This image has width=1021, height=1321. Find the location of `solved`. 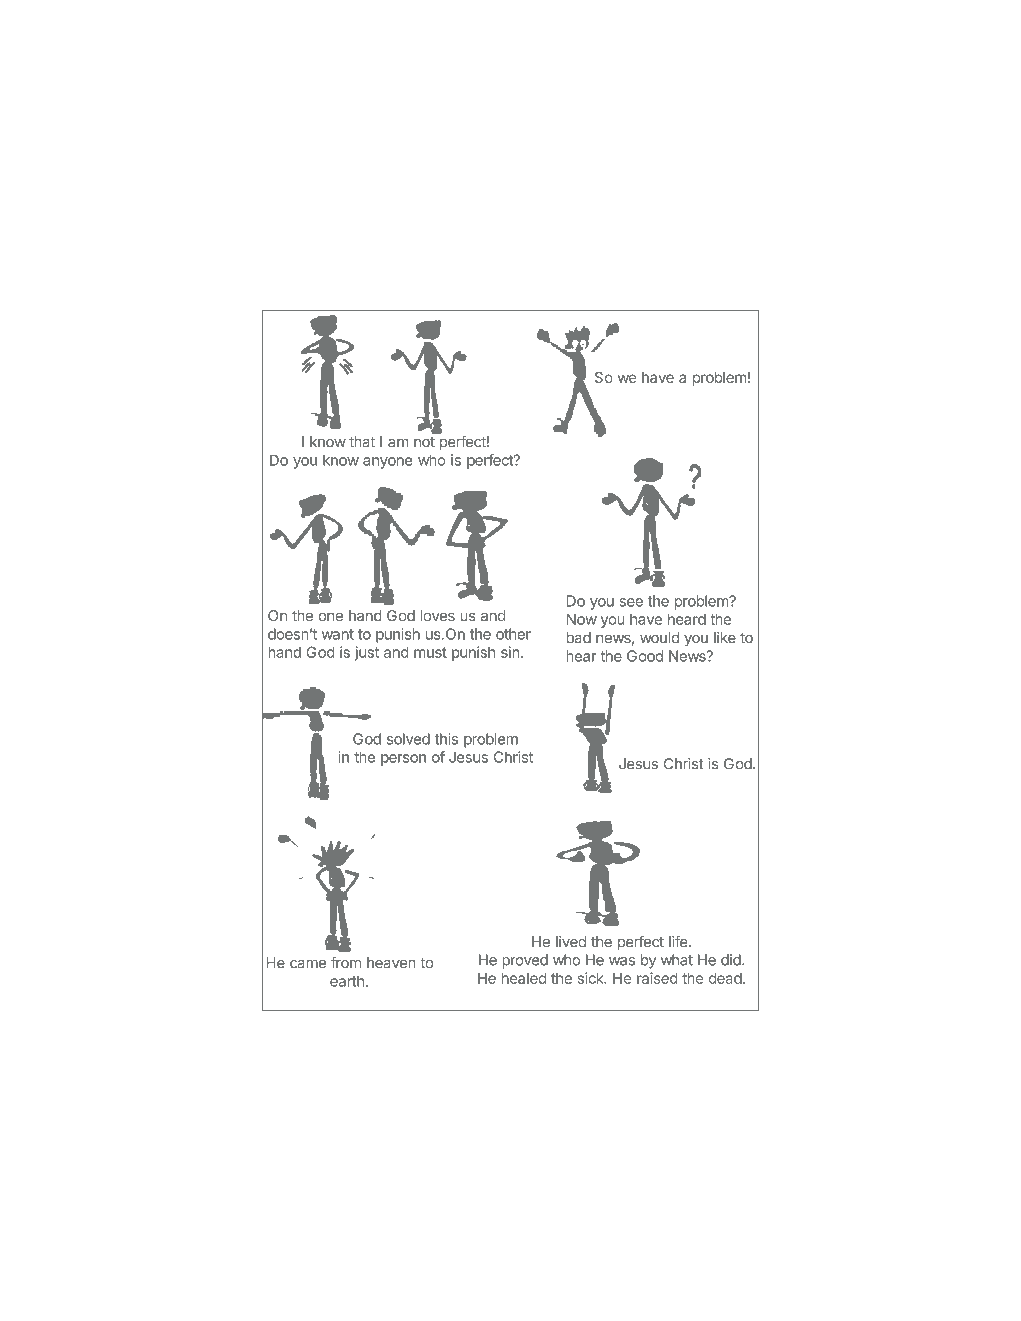

solved is located at coordinates (408, 739).
